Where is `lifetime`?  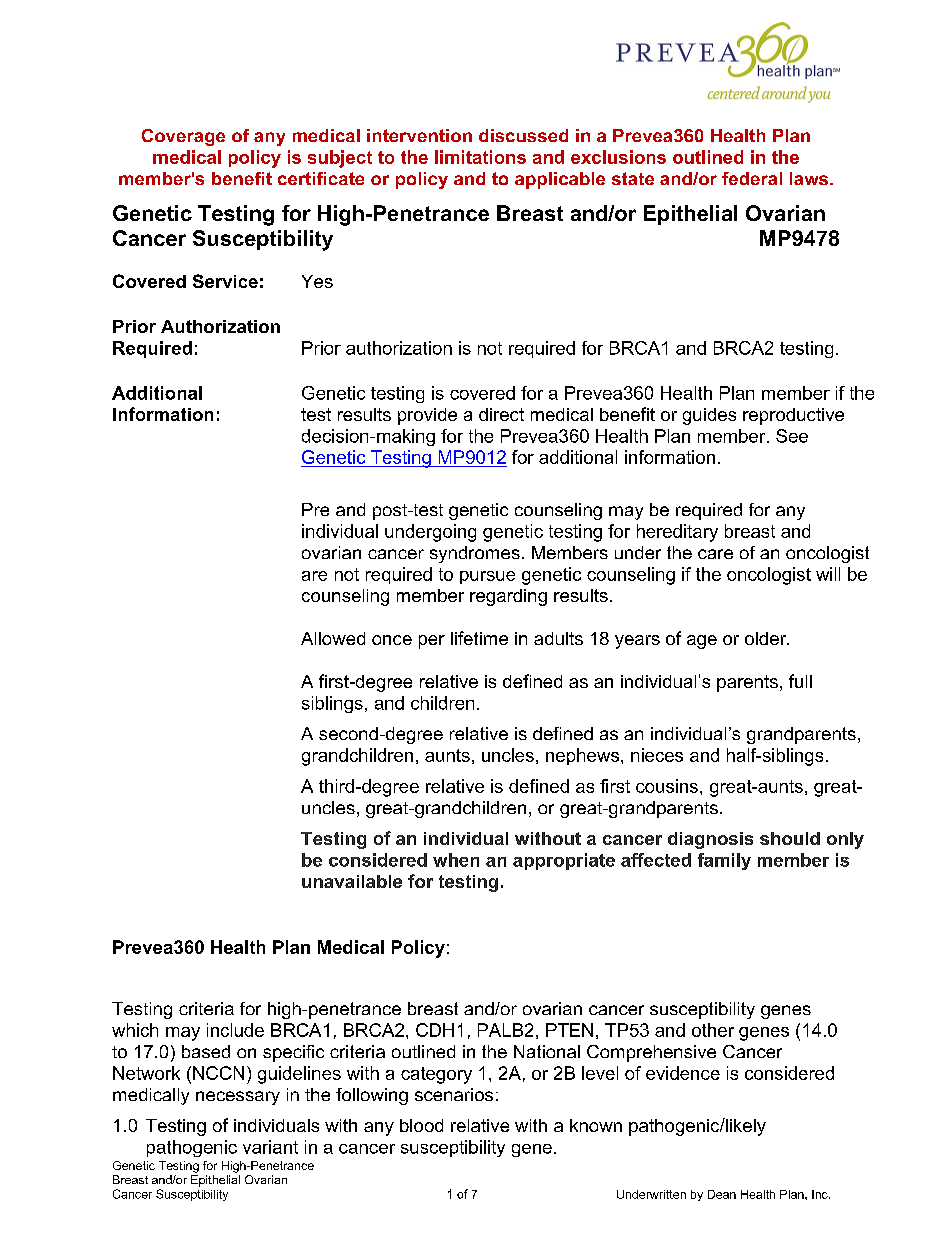 lifetime is located at coordinates (479, 638).
